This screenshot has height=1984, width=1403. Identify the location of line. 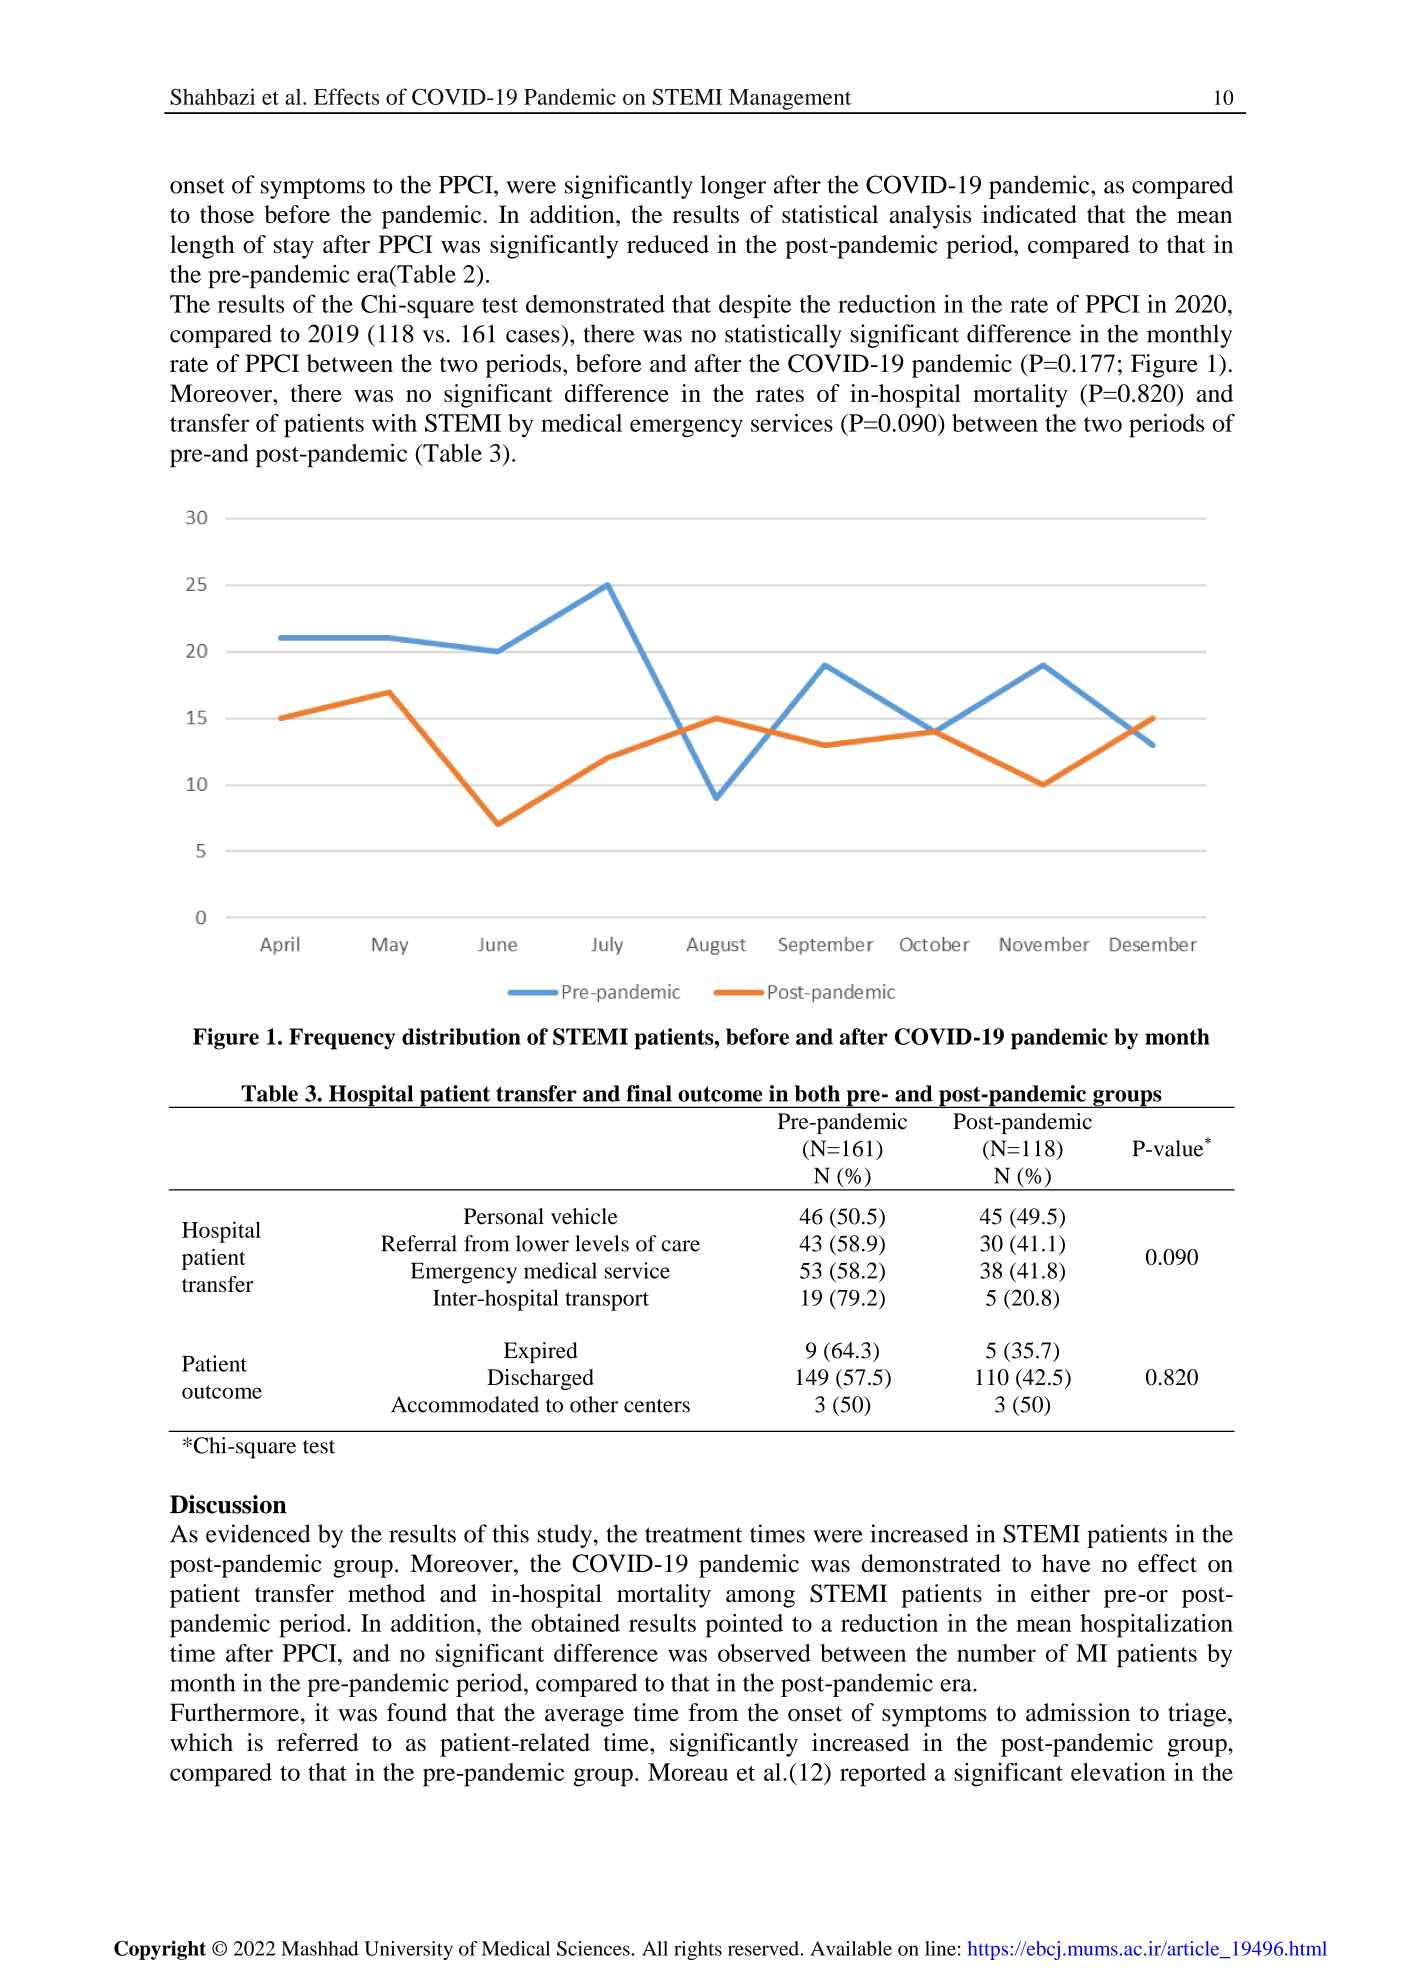
(940, 1948).
